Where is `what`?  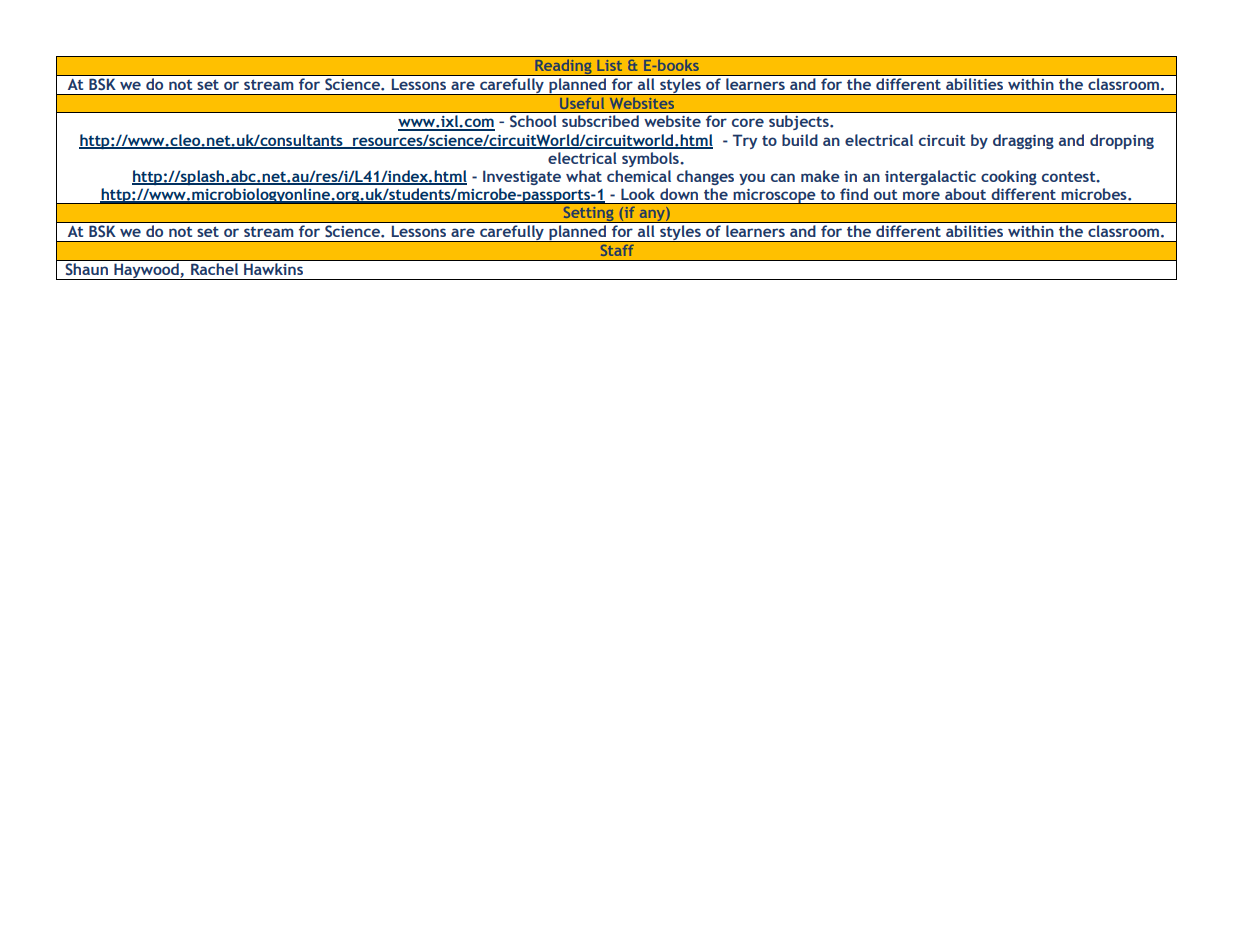 what is located at coordinates (584, 176).
